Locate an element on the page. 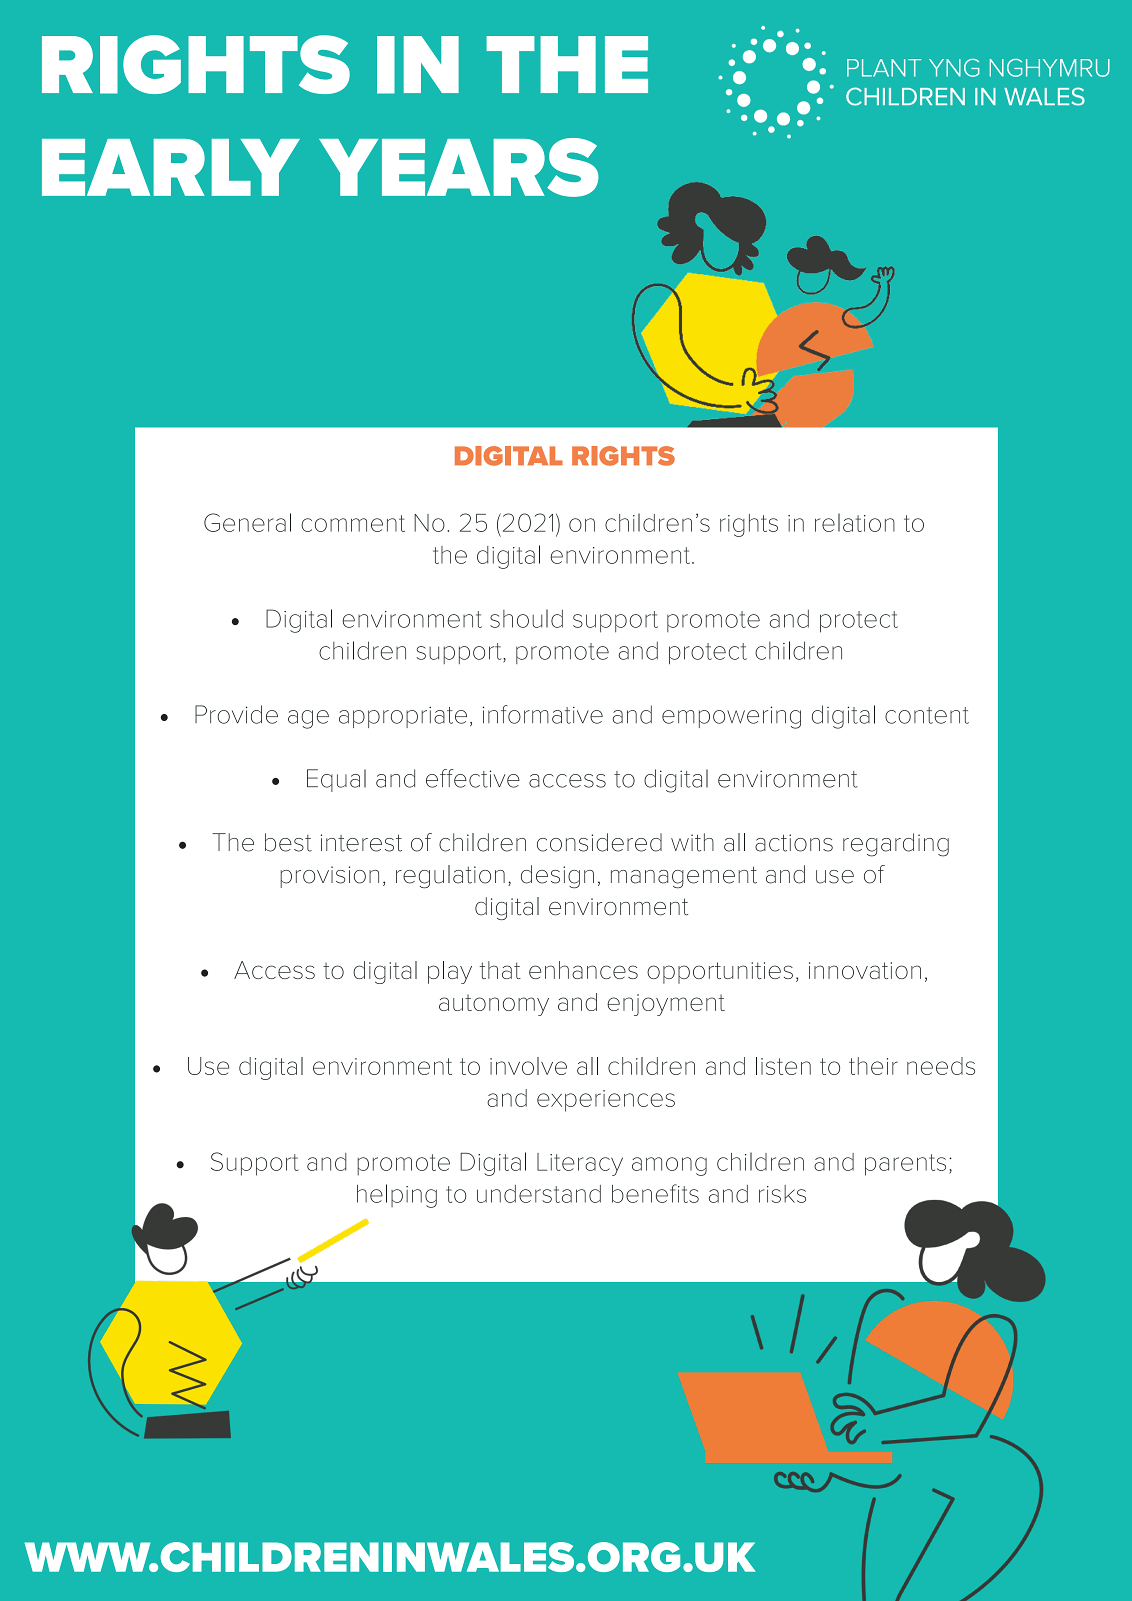 Image resolution: width=1132 pixels, height=1601 pixels. EARLY is located at coordinates (171, 167).
